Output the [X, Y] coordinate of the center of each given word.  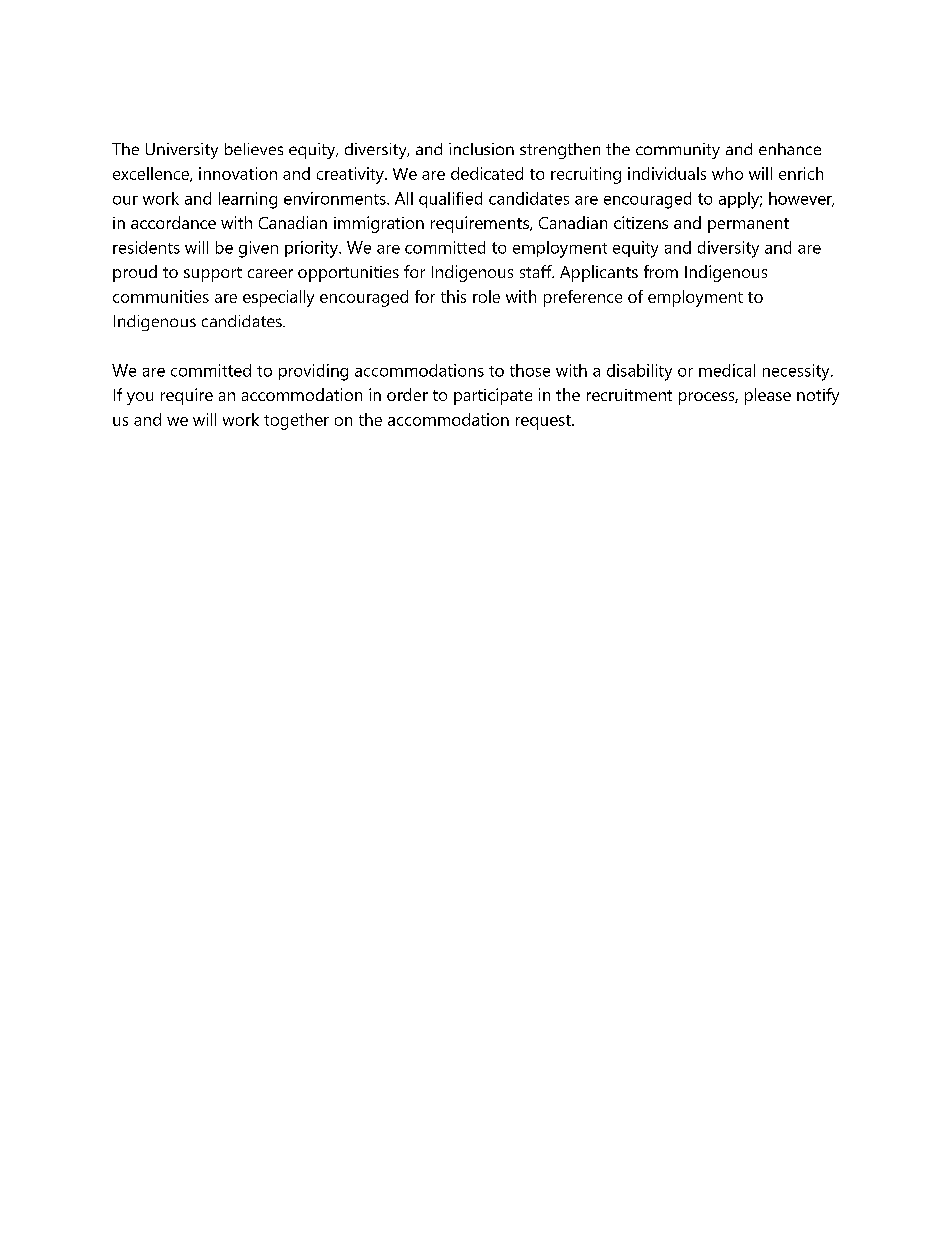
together [296, 421]
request [544, 422]
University [182, 151]
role [486, 296]
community [678, 151]
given [258, 249]
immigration [379, 224]
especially [278, 298]
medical [727, 370]
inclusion [481, 149]
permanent [748, 225]
